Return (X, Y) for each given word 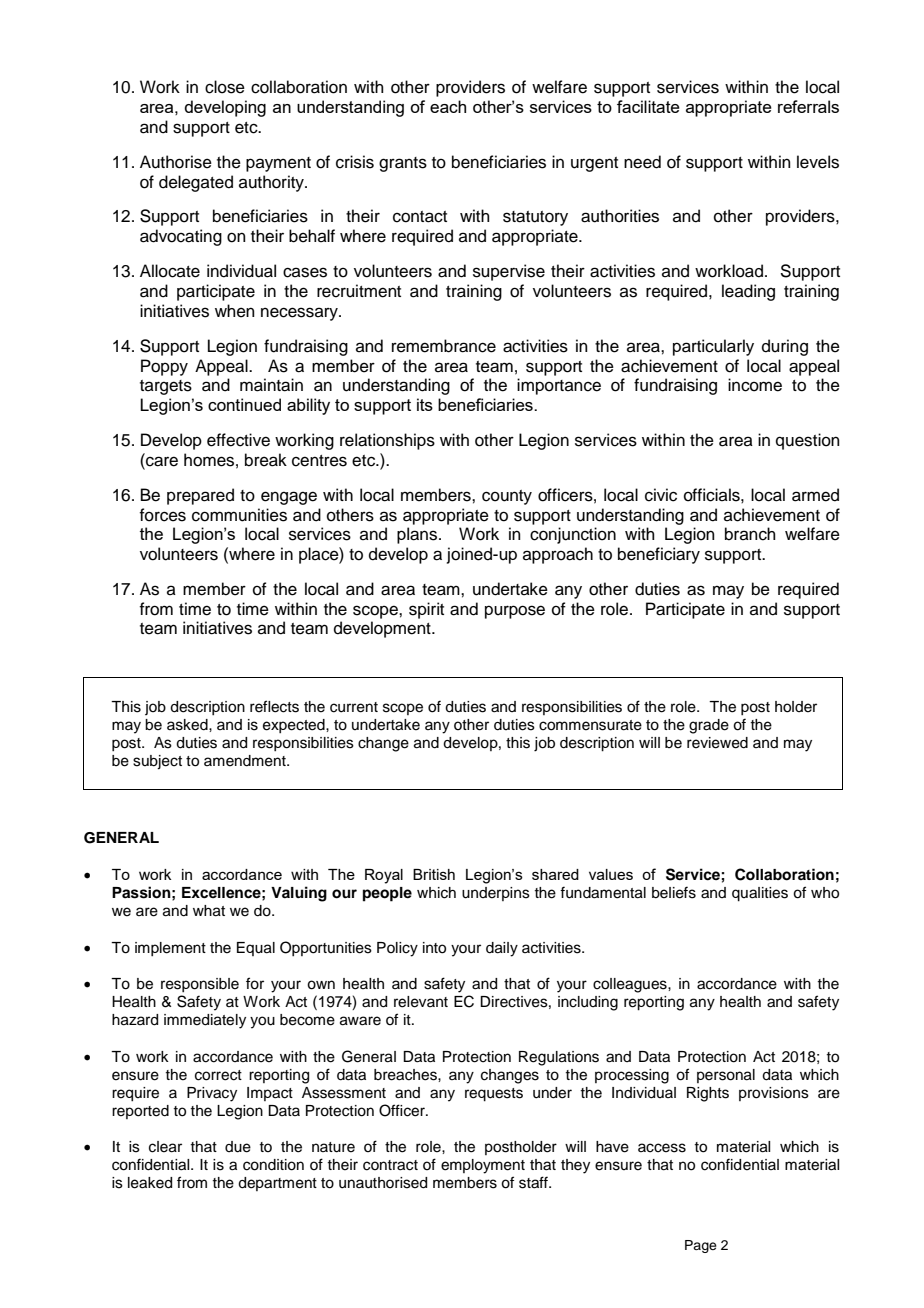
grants (403, 164)
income (755, 385)
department (277, 1184)
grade (709, 726)
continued (244, 404)
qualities (760, 894)
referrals (808, 106)
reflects (274, 706)
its (425, 404)
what (209, 911)
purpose (515, 612)
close (225, 87)
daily (502, 949)
